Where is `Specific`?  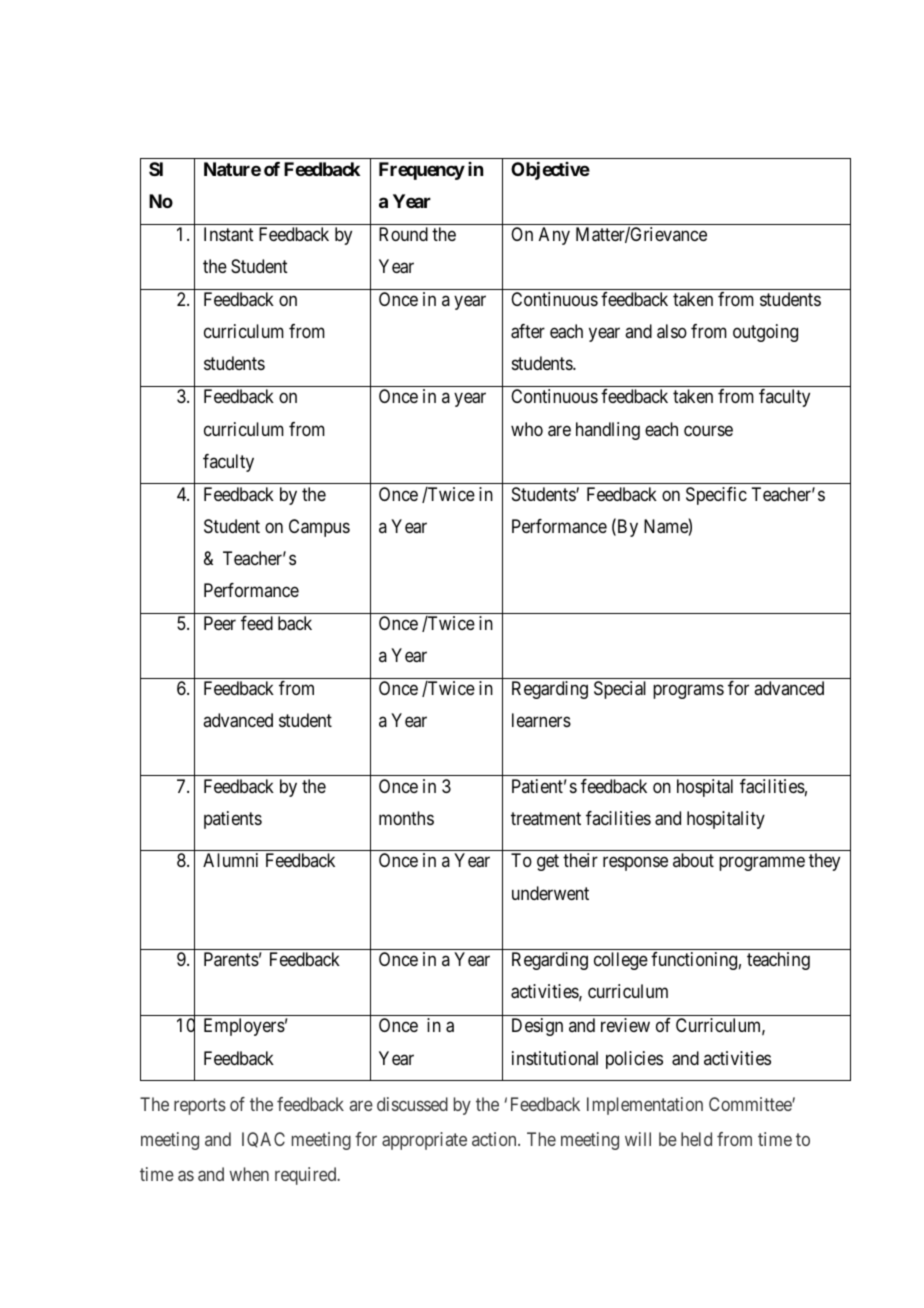 Specific is located at coordinates (716, 496).
